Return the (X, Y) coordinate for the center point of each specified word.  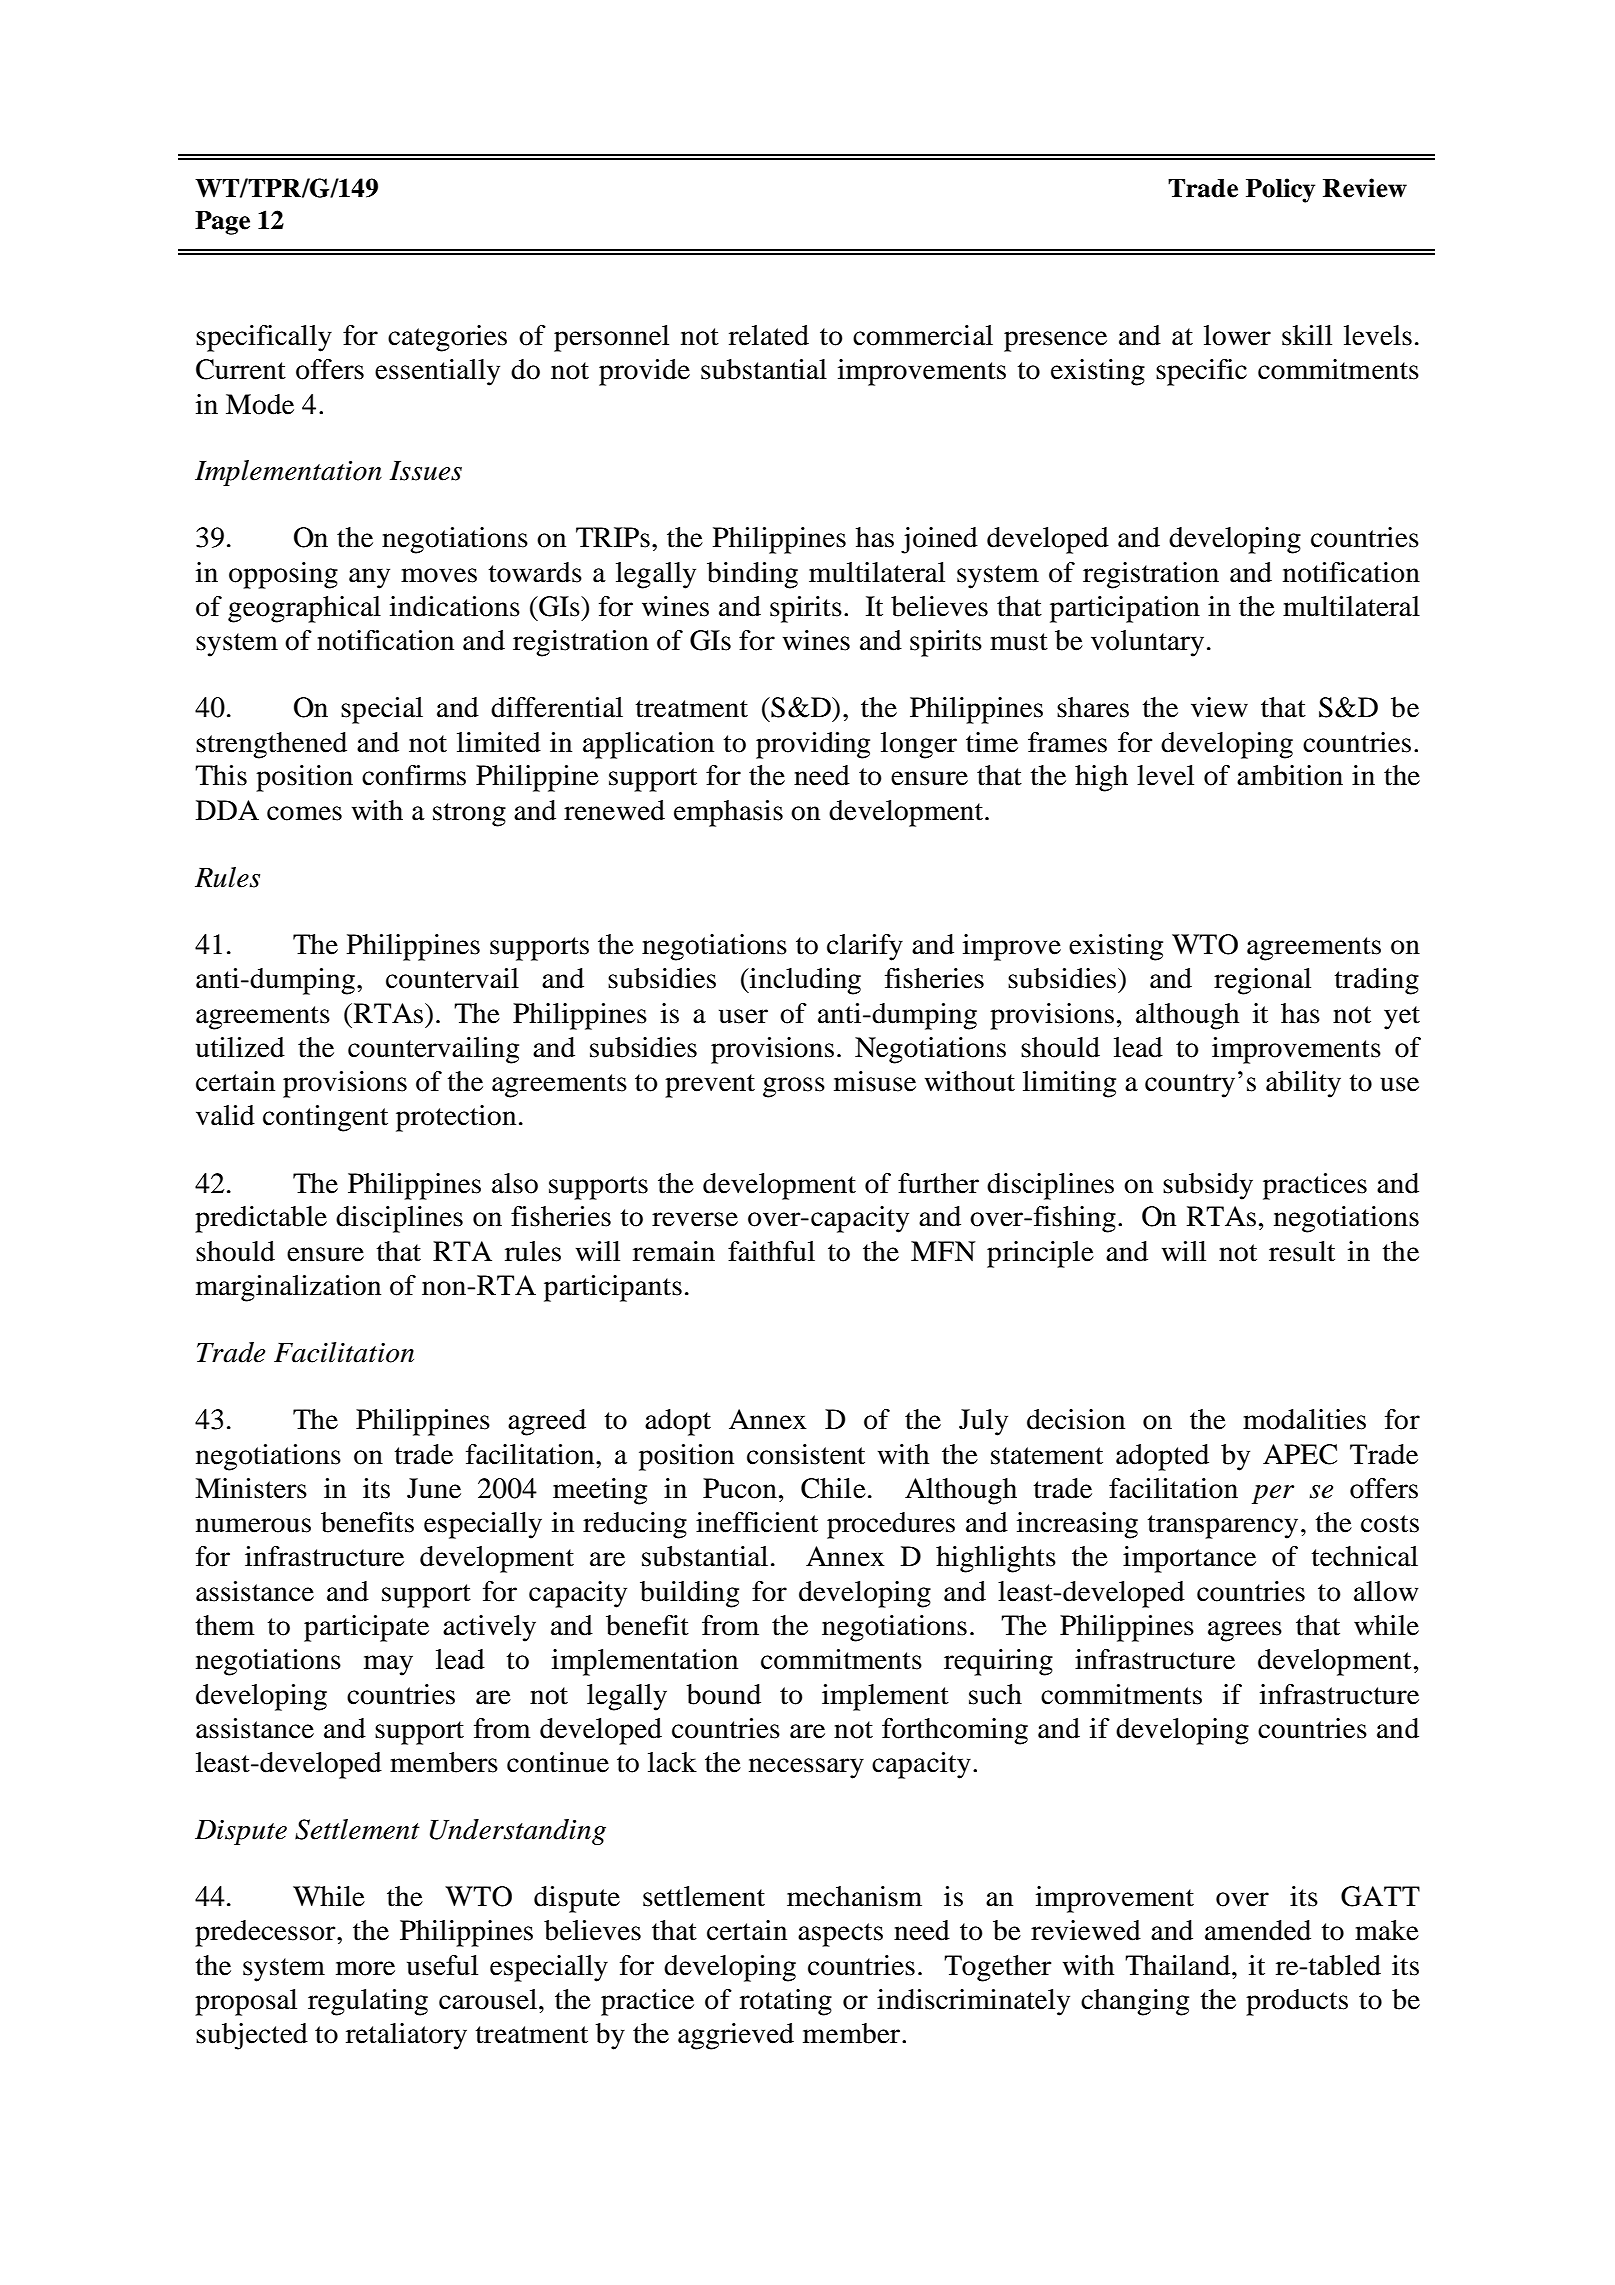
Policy (1280, 190)
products (1297, 2002)
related (769, 335)
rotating (786, 2002)
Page (222, 223)
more (365, 1968)
